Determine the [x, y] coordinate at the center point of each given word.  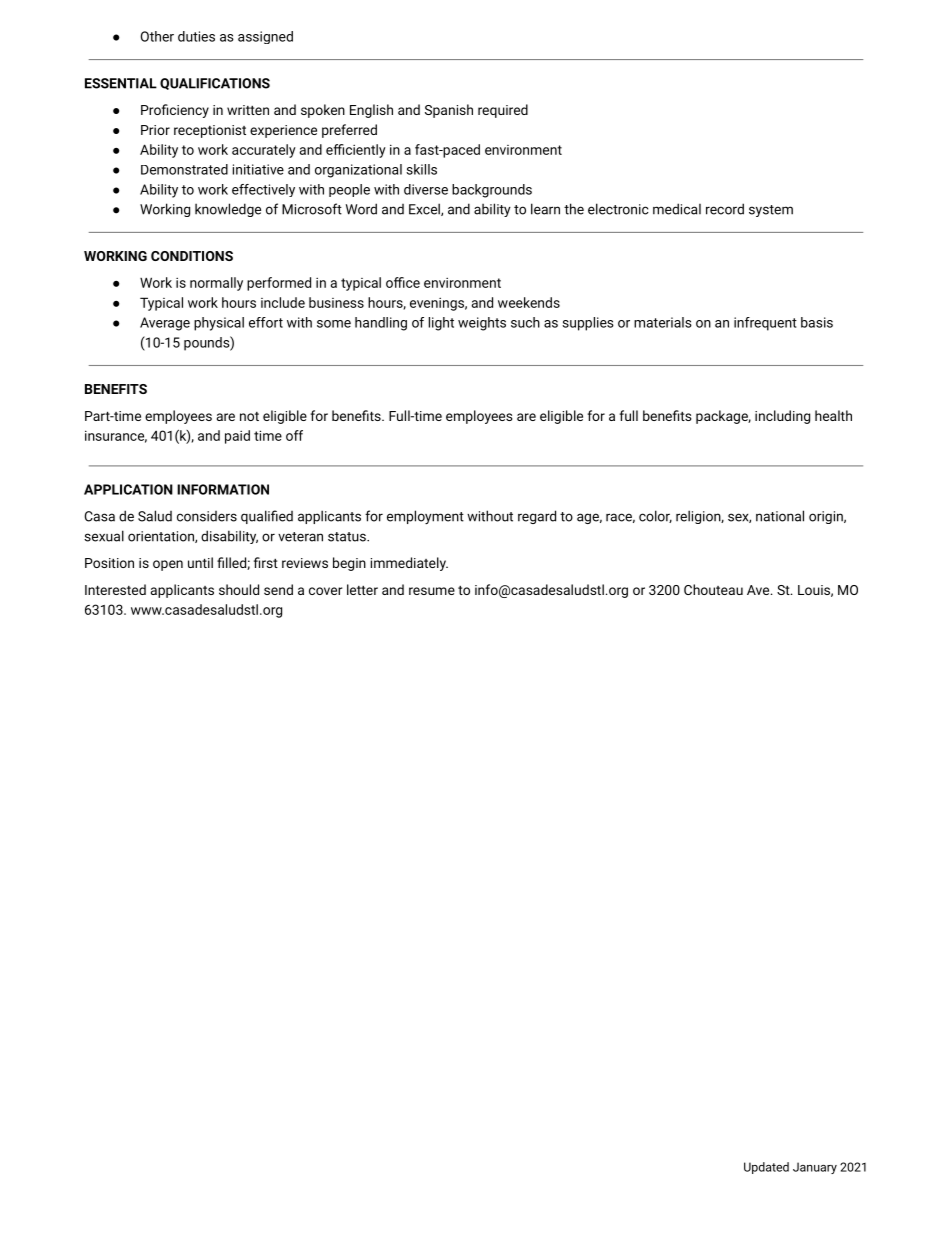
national [780, 516]
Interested [115, 589]
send [278, 589]
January [815, 1168]
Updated [766, 1168]
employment [425, 517]
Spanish [449, 111]
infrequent [765, 324]
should [239, 589]
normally [216, 284]
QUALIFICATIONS [215, 84]
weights [482, 324]
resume [432, 591]
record [725, 209]
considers [207, 516]
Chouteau [713, 589]
